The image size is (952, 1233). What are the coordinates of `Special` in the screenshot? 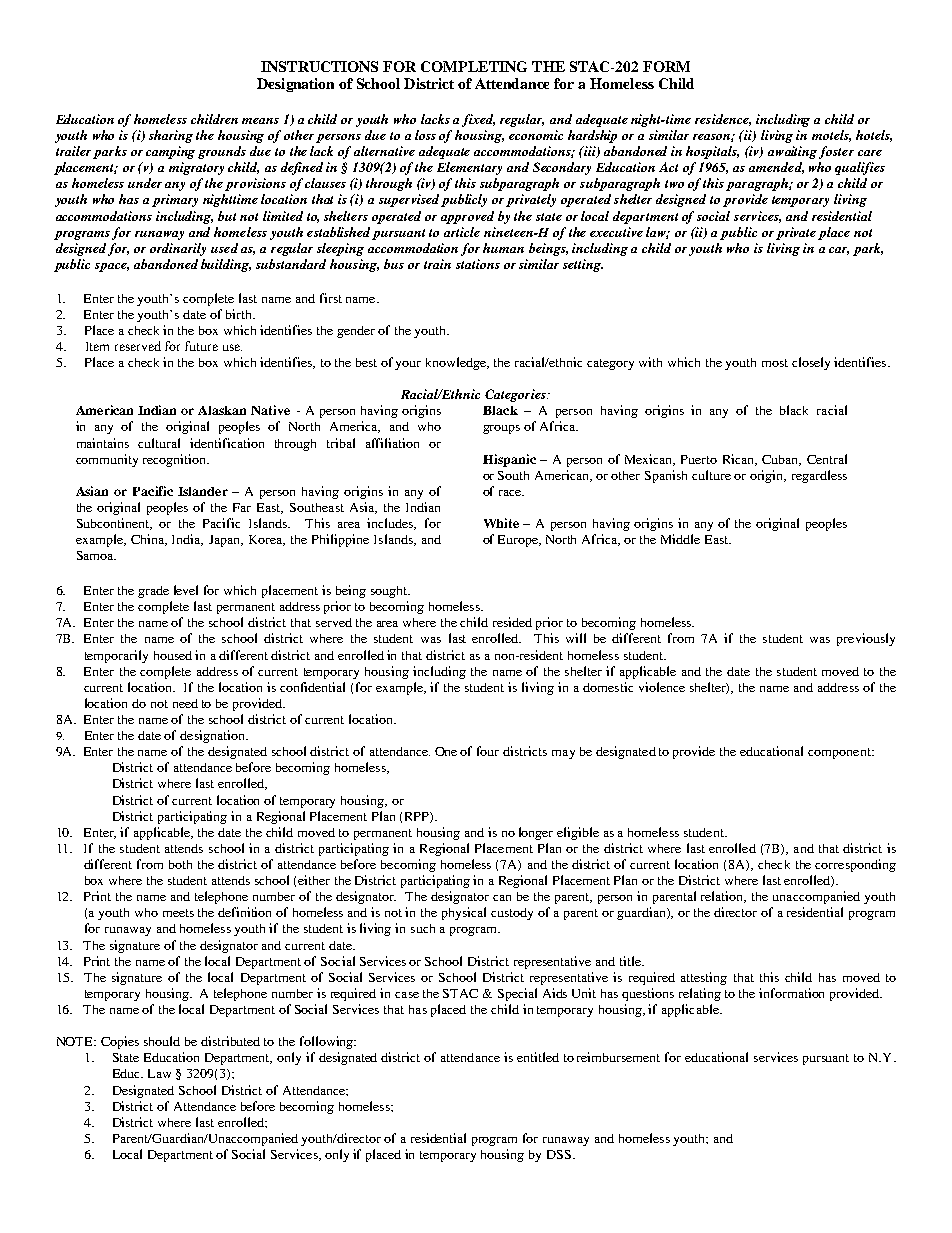 It's located at (517, 994).
